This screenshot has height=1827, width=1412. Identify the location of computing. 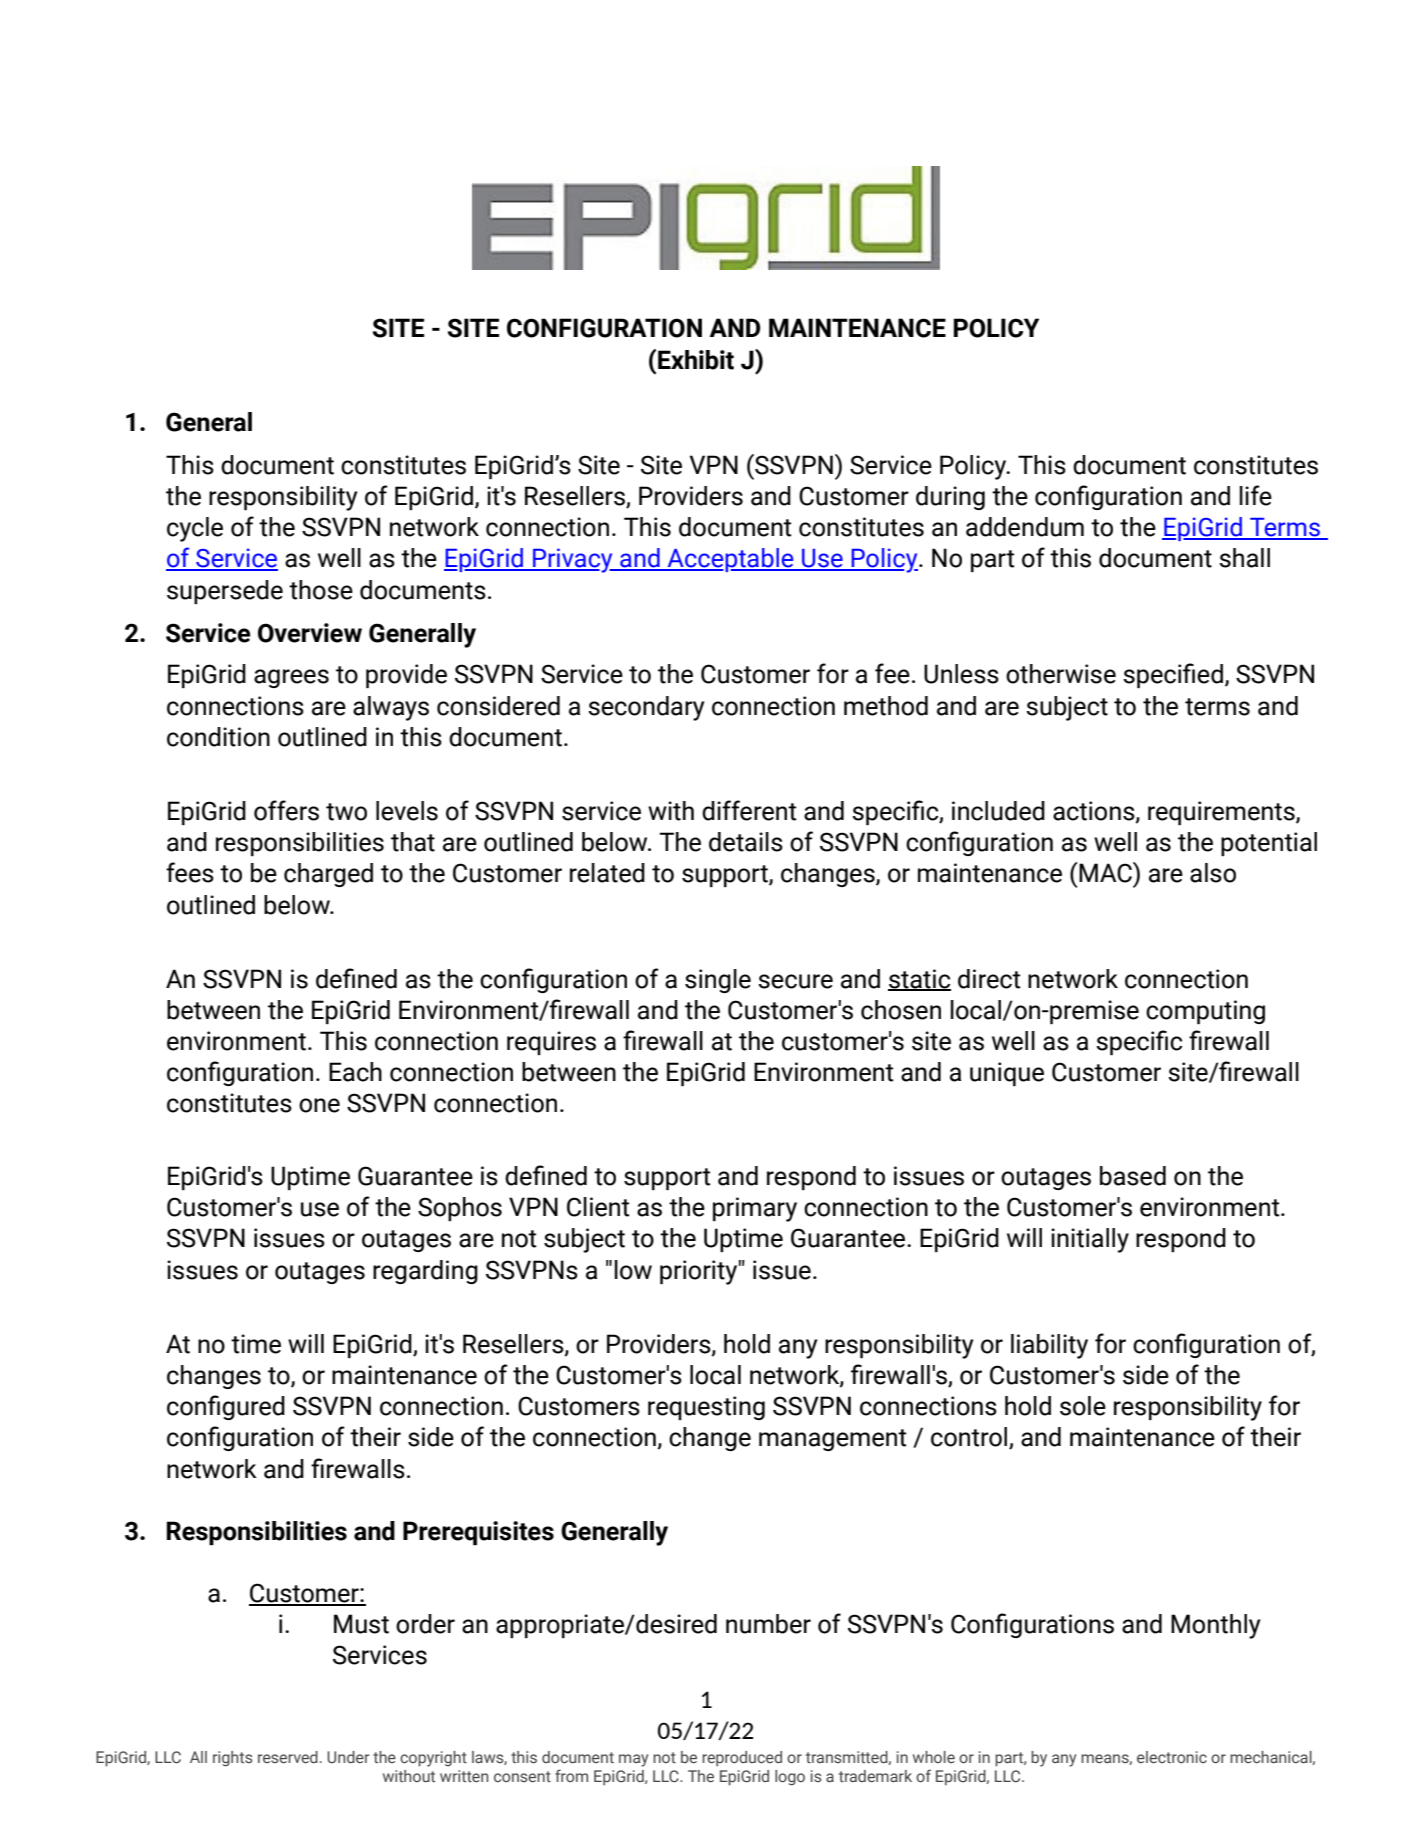
(1205, 1012).
